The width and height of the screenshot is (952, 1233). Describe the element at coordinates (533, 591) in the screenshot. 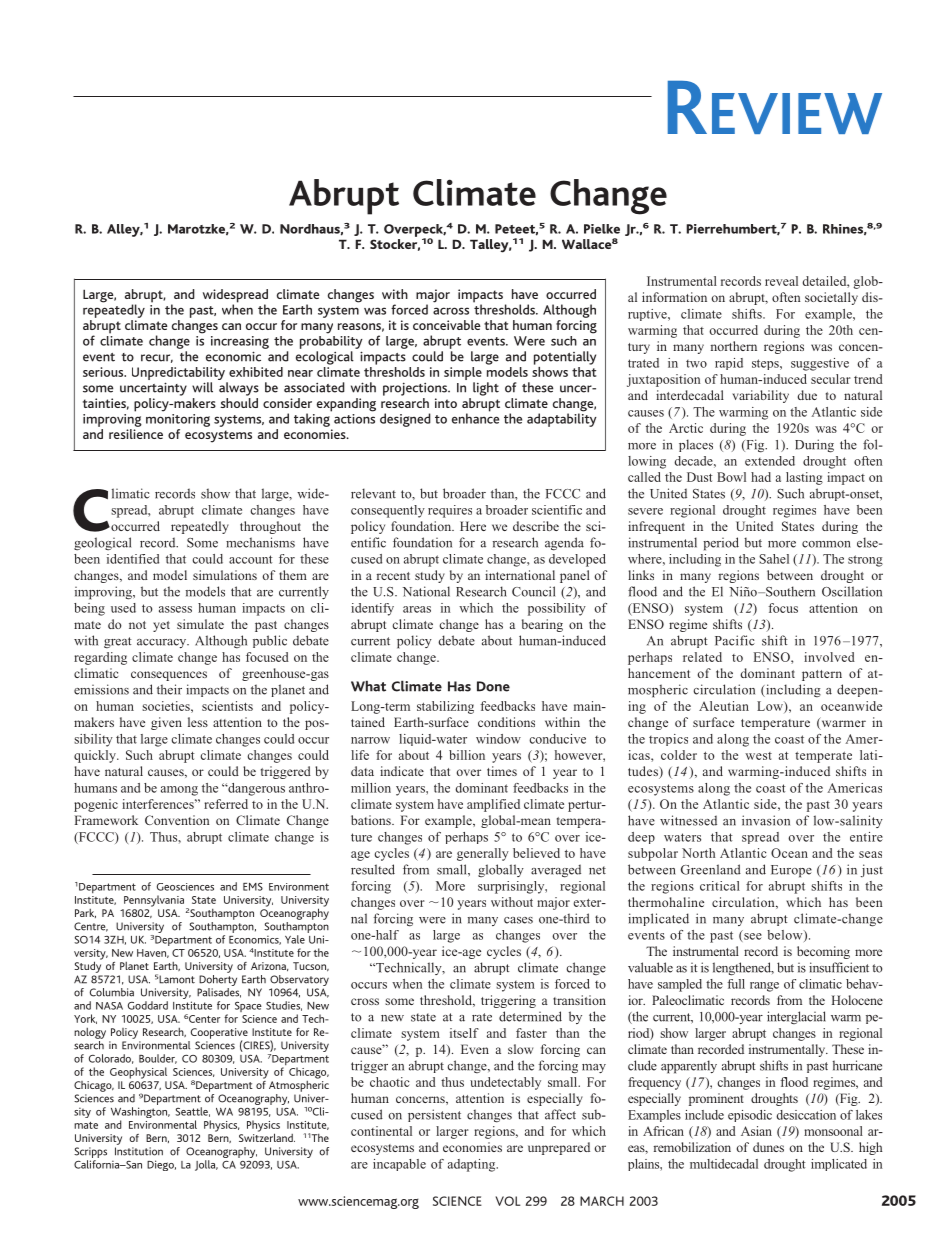

I see `Council` at that location.
